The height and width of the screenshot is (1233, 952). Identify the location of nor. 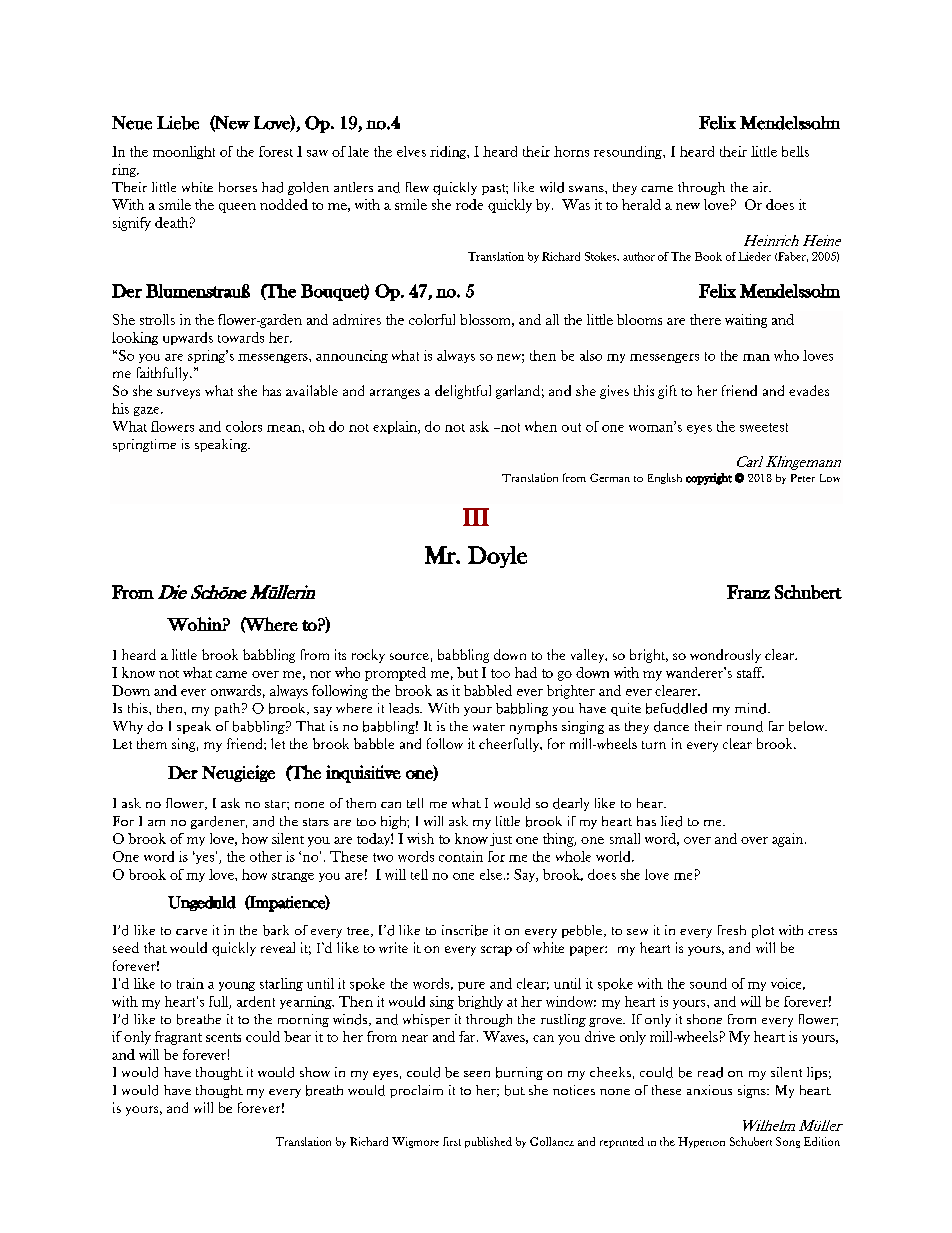
(320, 674).
